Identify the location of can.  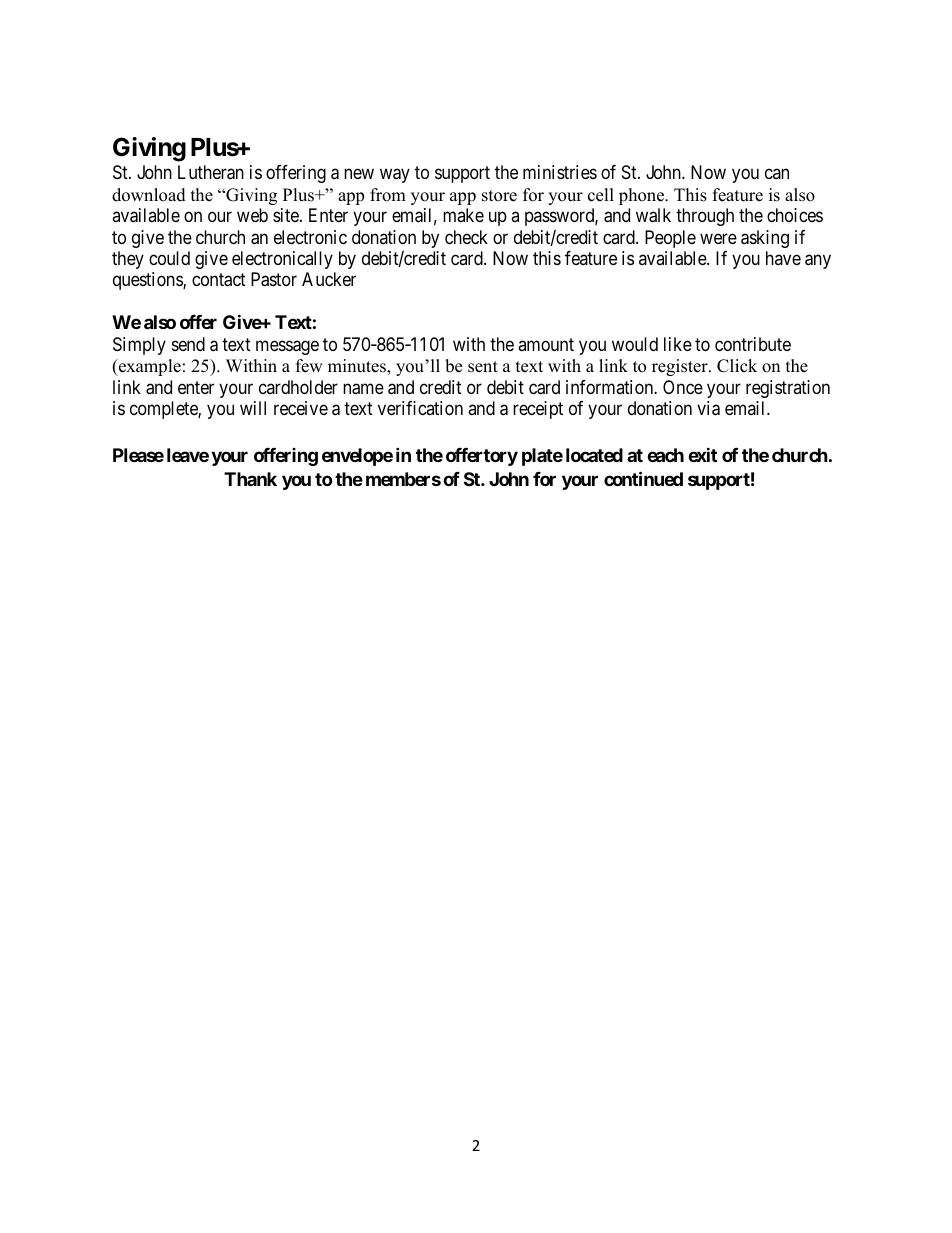
(777, 174).
